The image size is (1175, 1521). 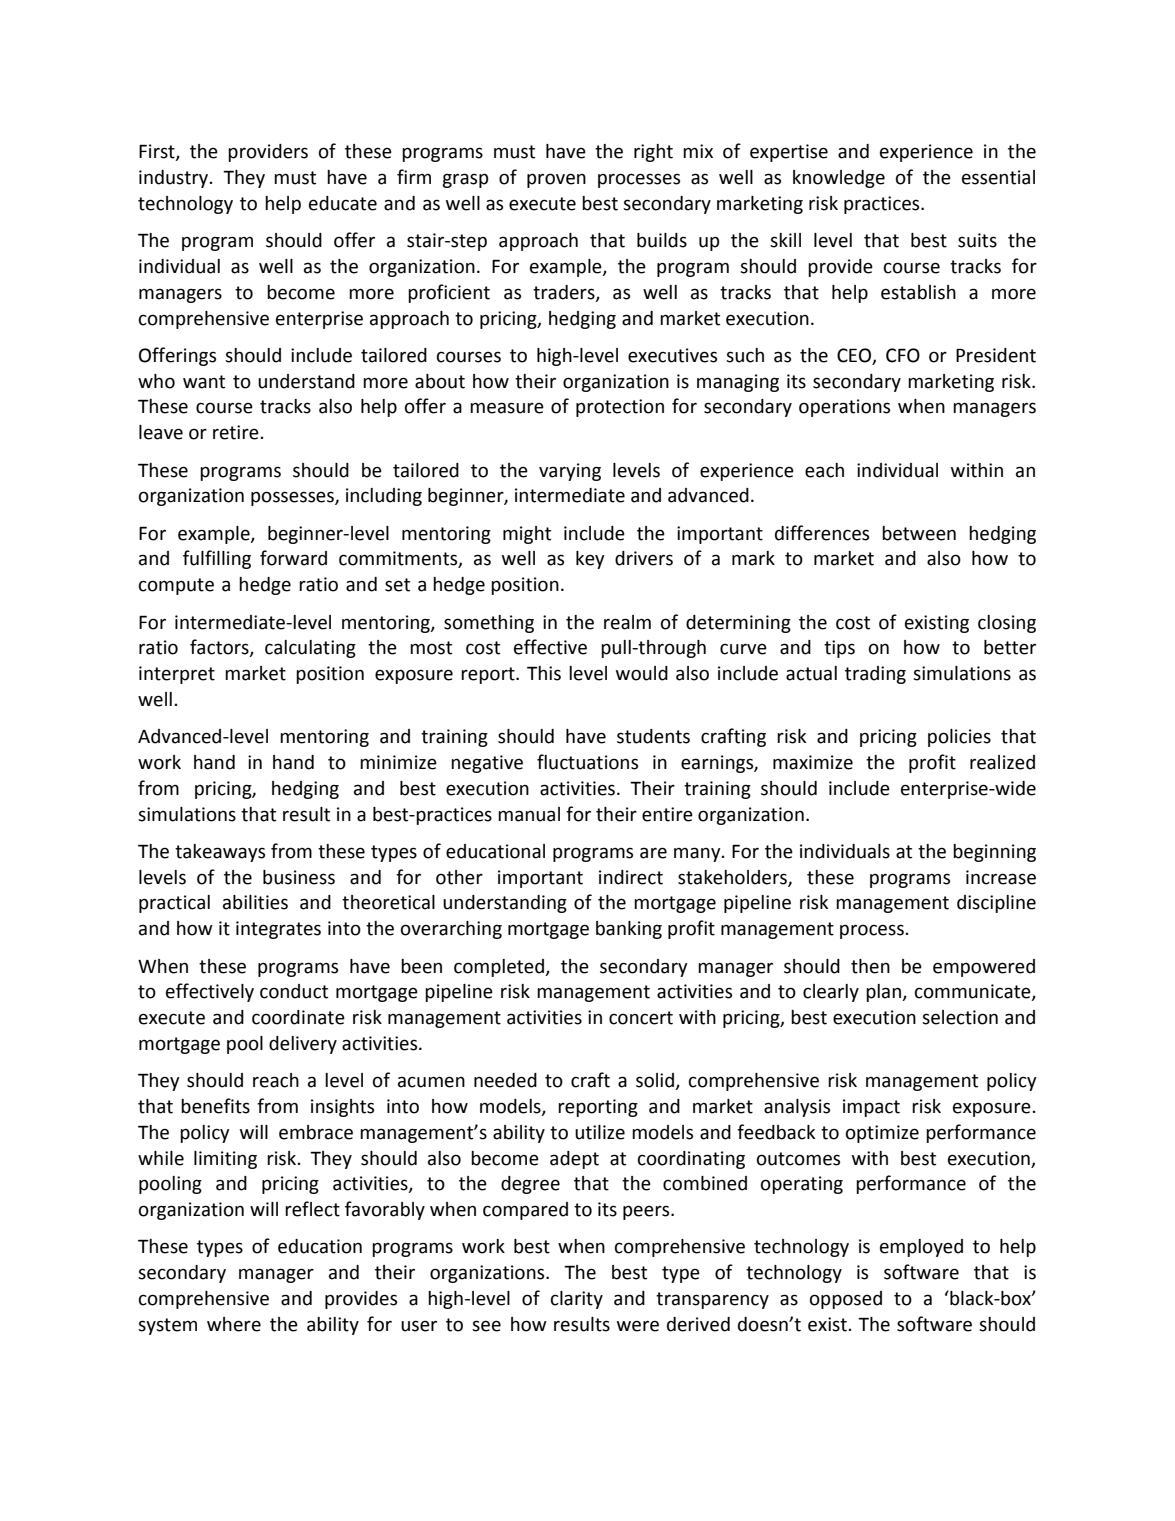 What do you see at coordinates (175, 179) in the page?
I see `industry` at bounding box center [175, 179].
